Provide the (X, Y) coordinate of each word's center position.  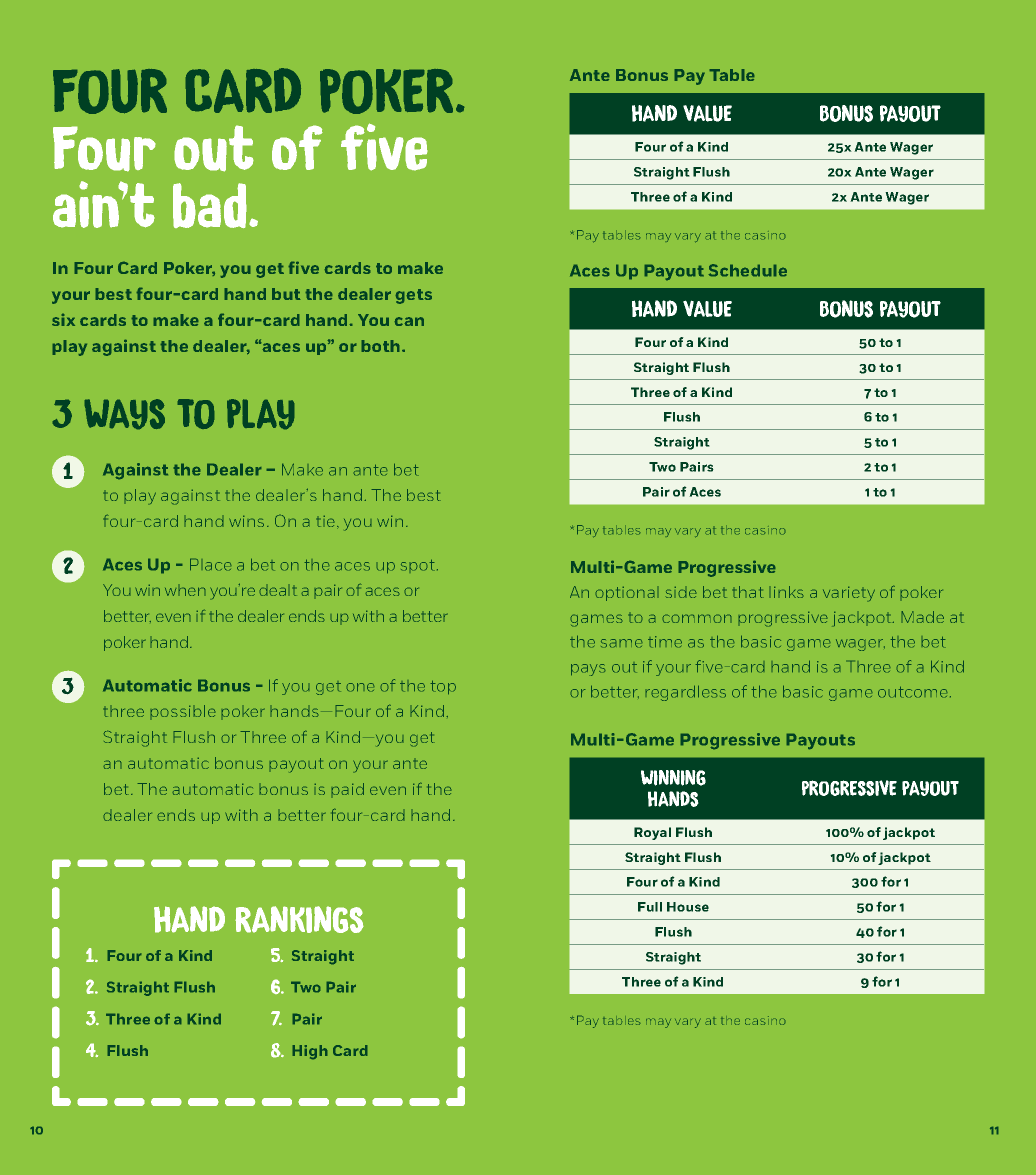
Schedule (747, 270)
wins (246, 521)
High (310, 1052)
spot (418, 566)
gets (413, 296)
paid (347, 790)
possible (183, 712)
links (786, 592)
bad (210, 205)
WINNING (673, 778)
